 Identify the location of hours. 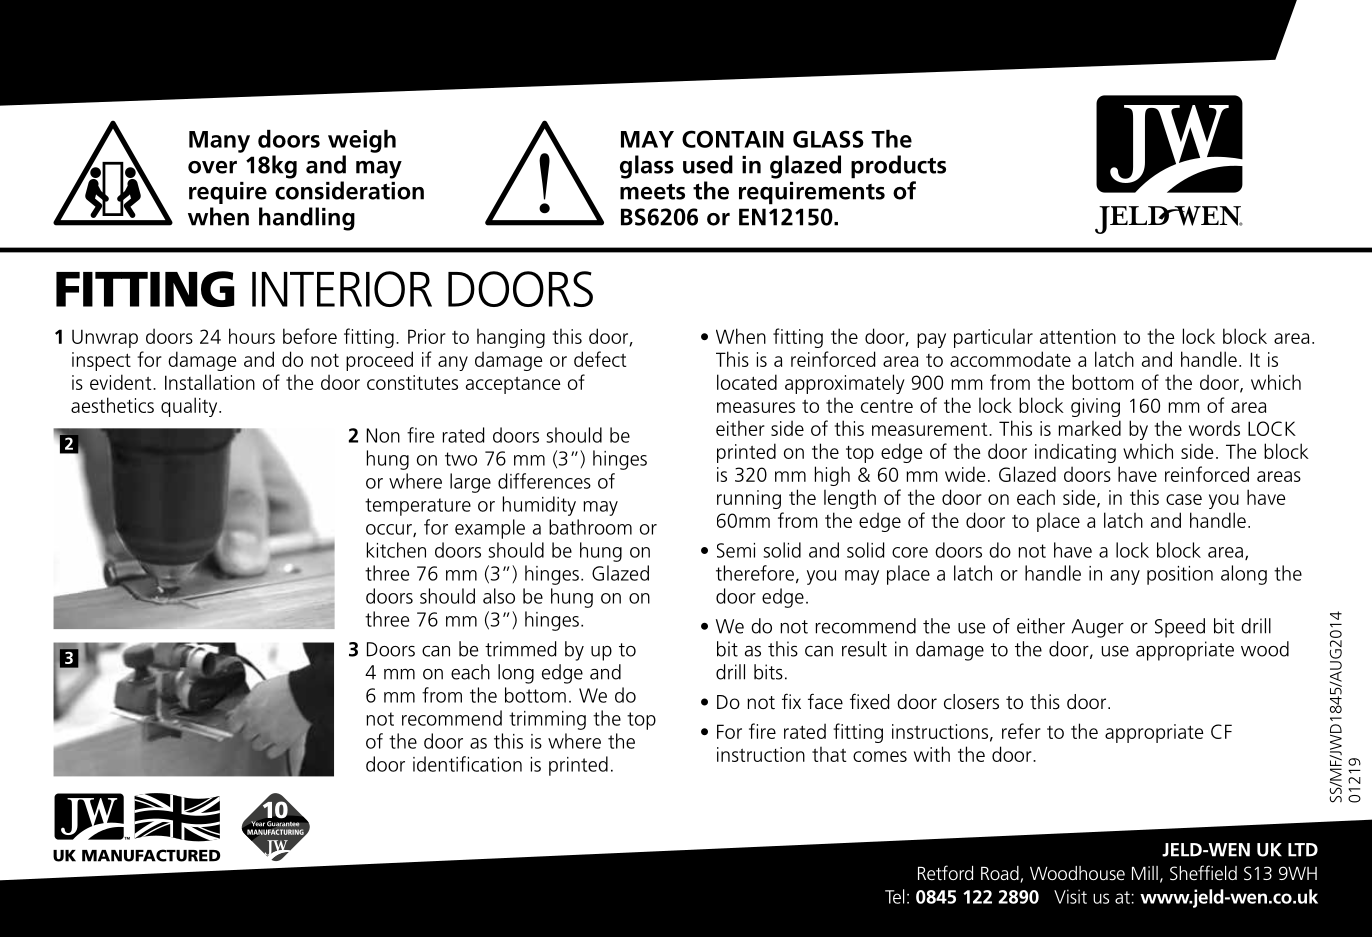
(252, 336).
